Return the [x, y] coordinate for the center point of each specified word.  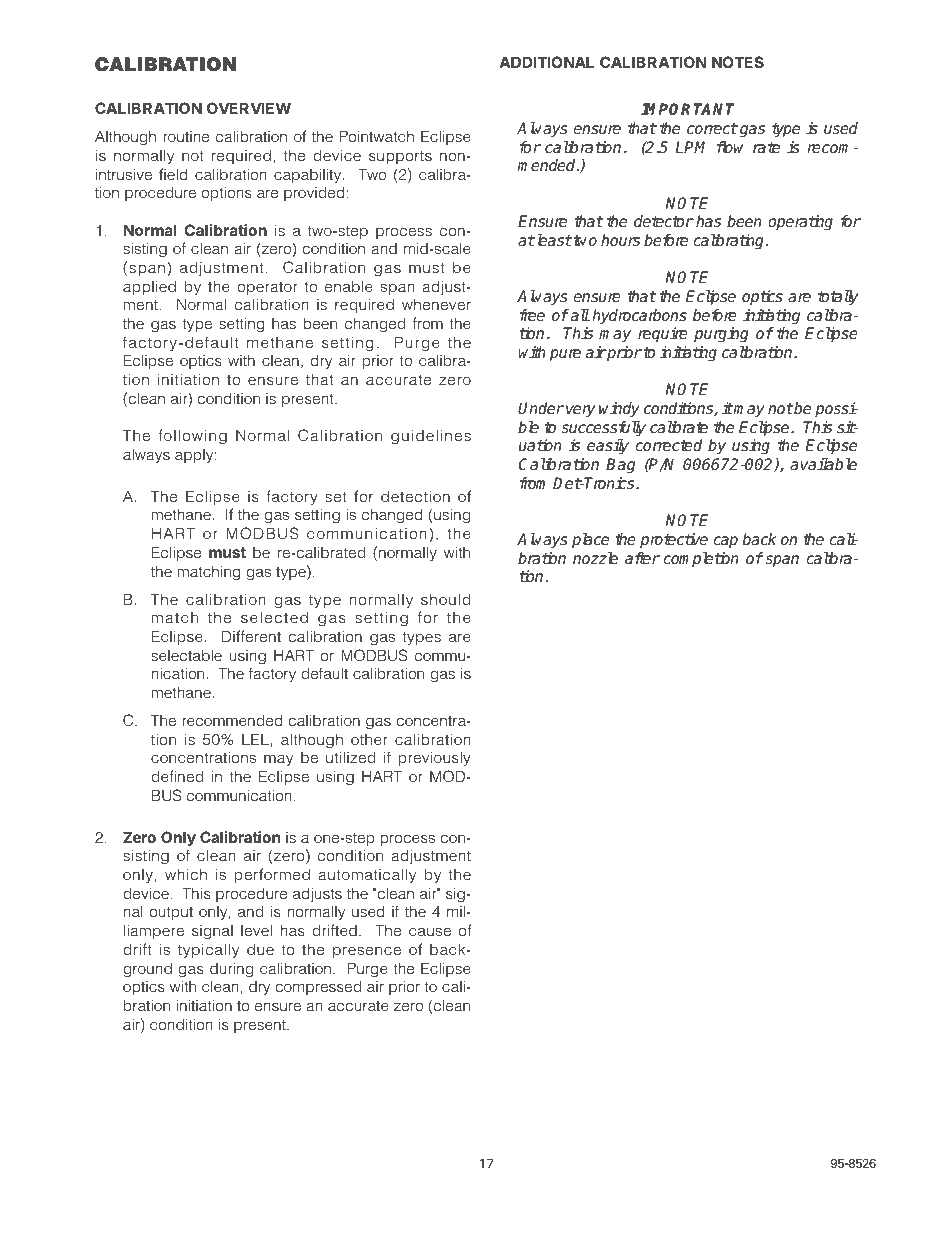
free [532, 315]
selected [274, 617]
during [231, 970]
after [642, 558]
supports [400, 157]
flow [730, 147]
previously [435, 758]
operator [267, 288]
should [445, 599]
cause [430, 931]
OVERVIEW [249, 108]
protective [674, 540]
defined [177, 776]
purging [721, 335]
